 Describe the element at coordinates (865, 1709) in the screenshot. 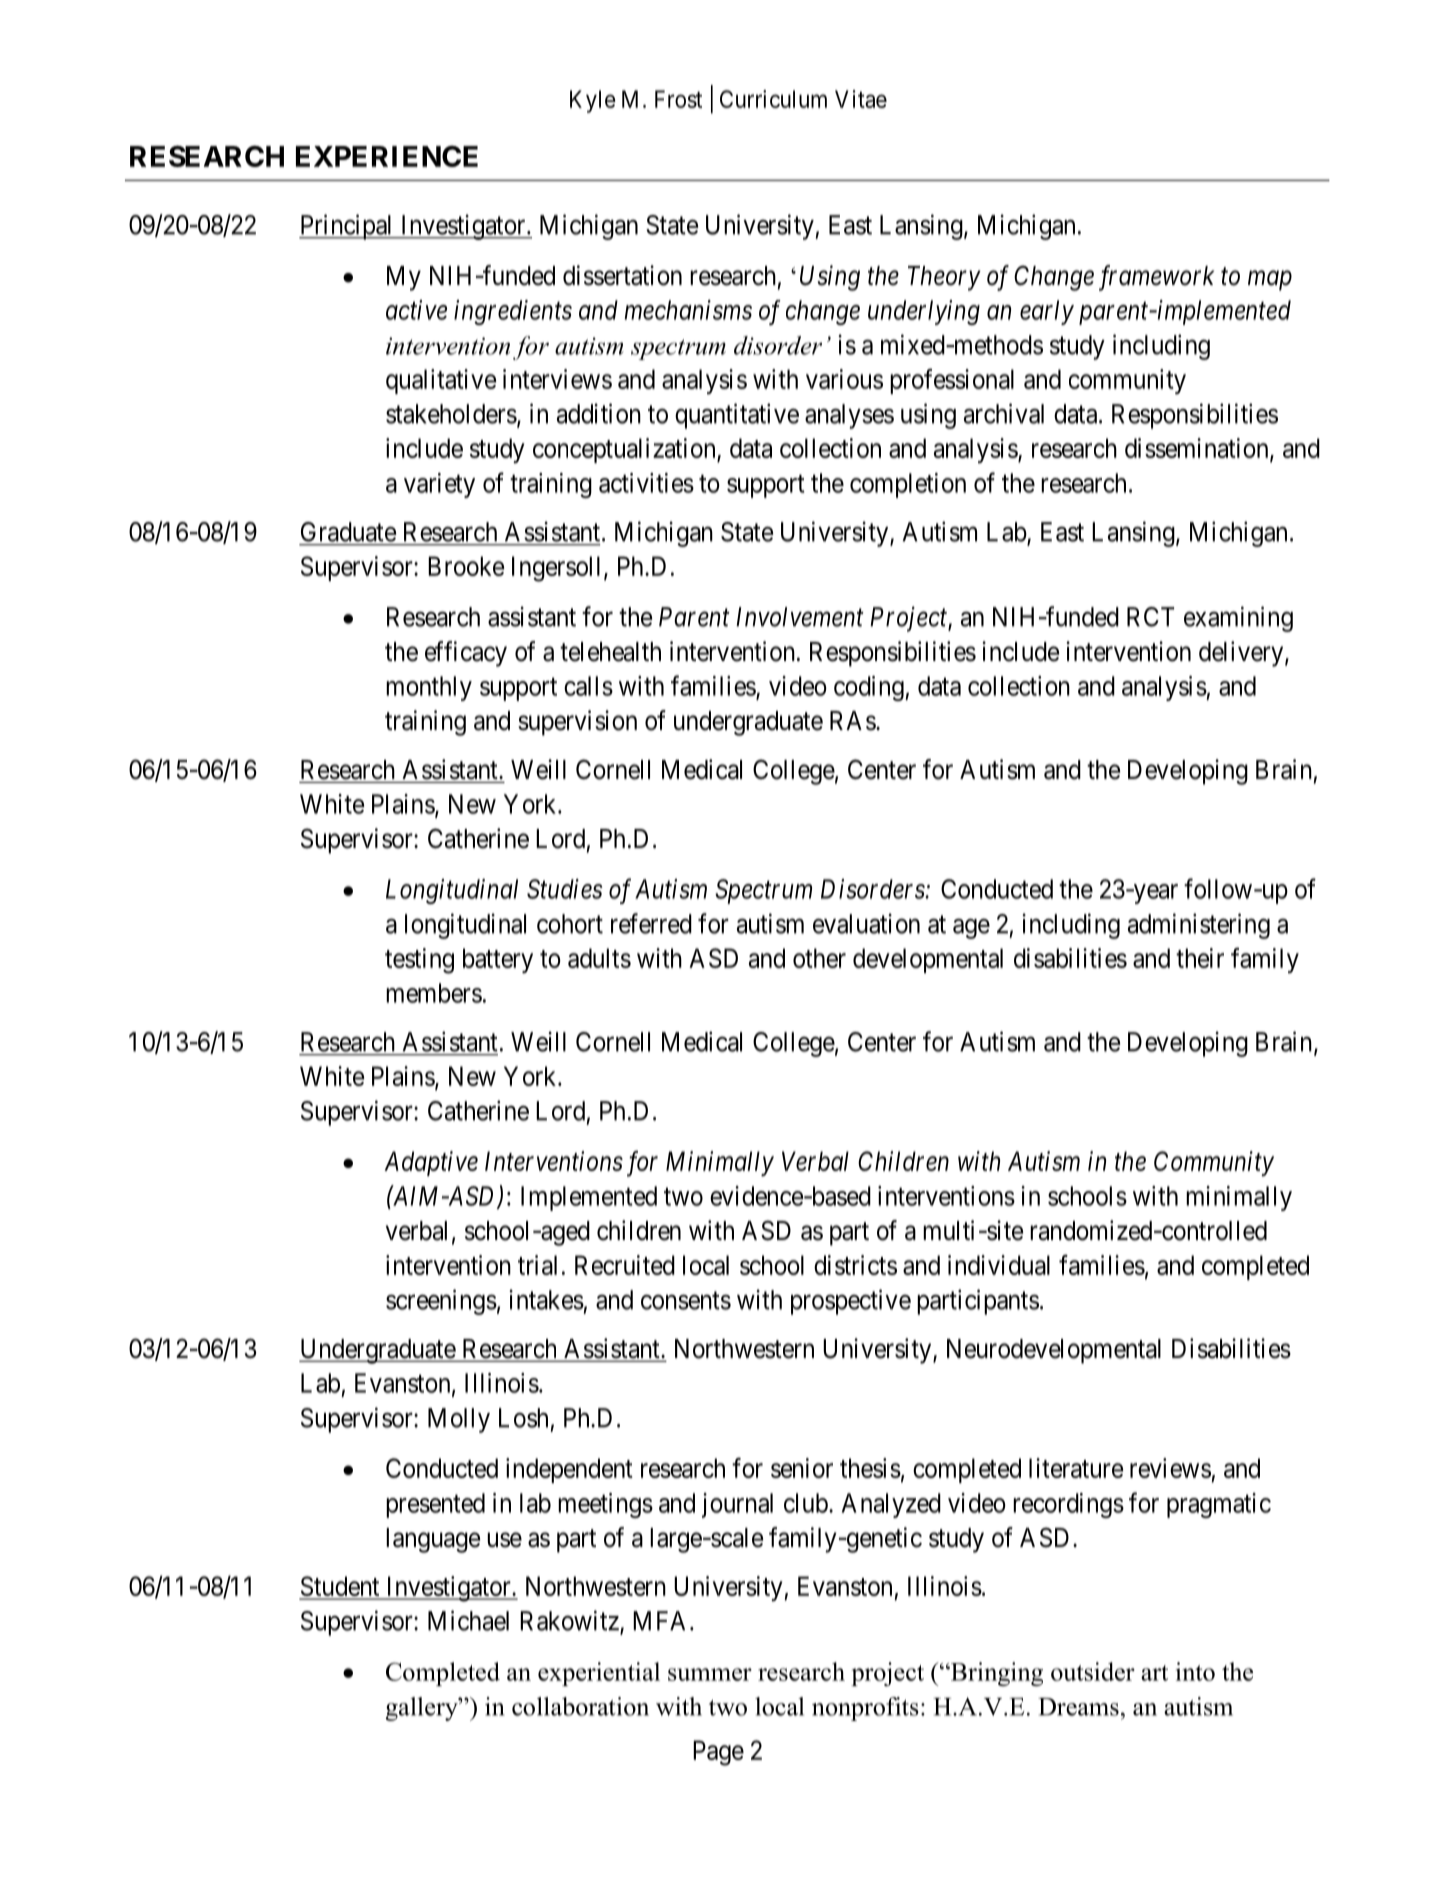

I see `nonprofits` at that location.
